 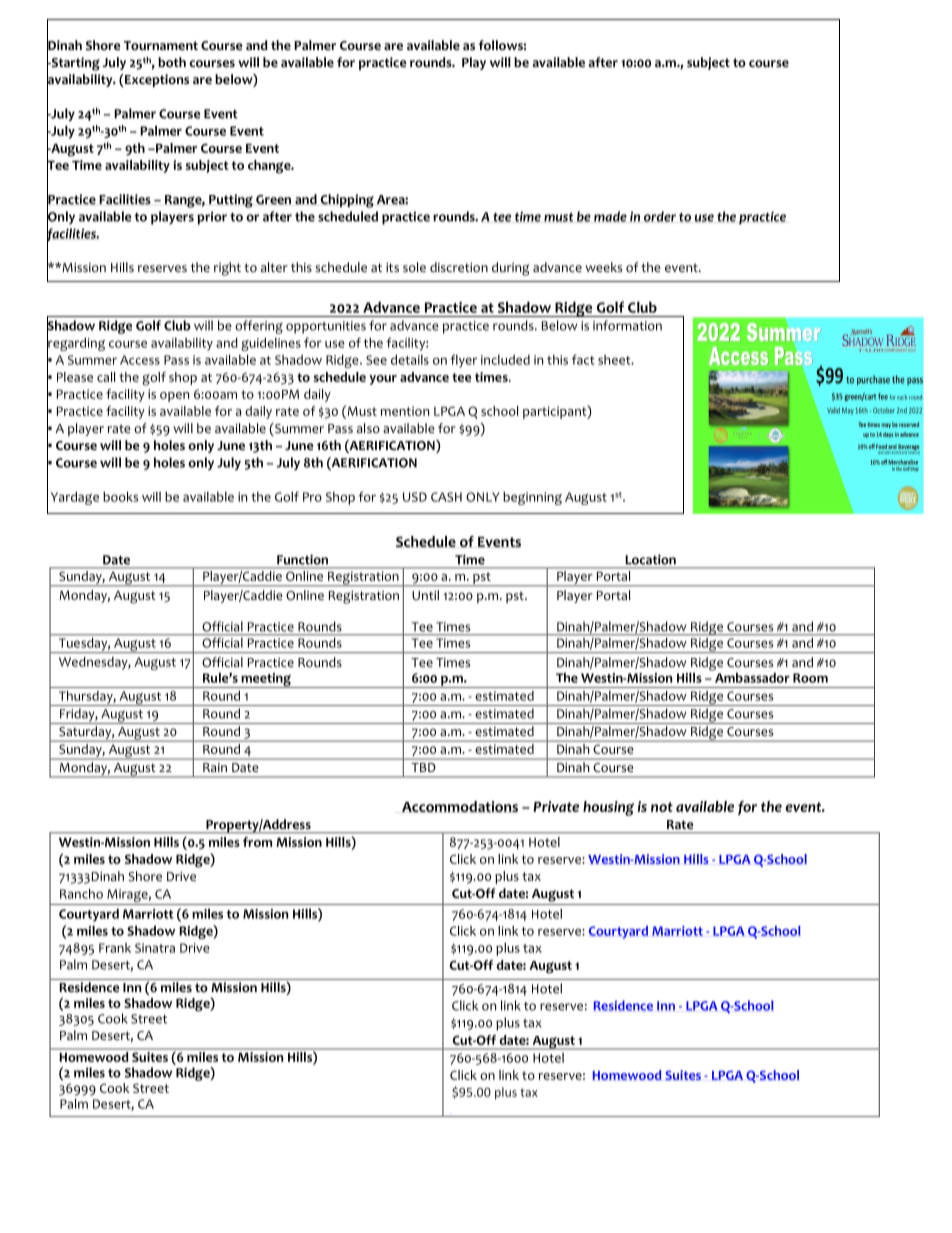 I want to click on information, so click(x=627, y=325).
